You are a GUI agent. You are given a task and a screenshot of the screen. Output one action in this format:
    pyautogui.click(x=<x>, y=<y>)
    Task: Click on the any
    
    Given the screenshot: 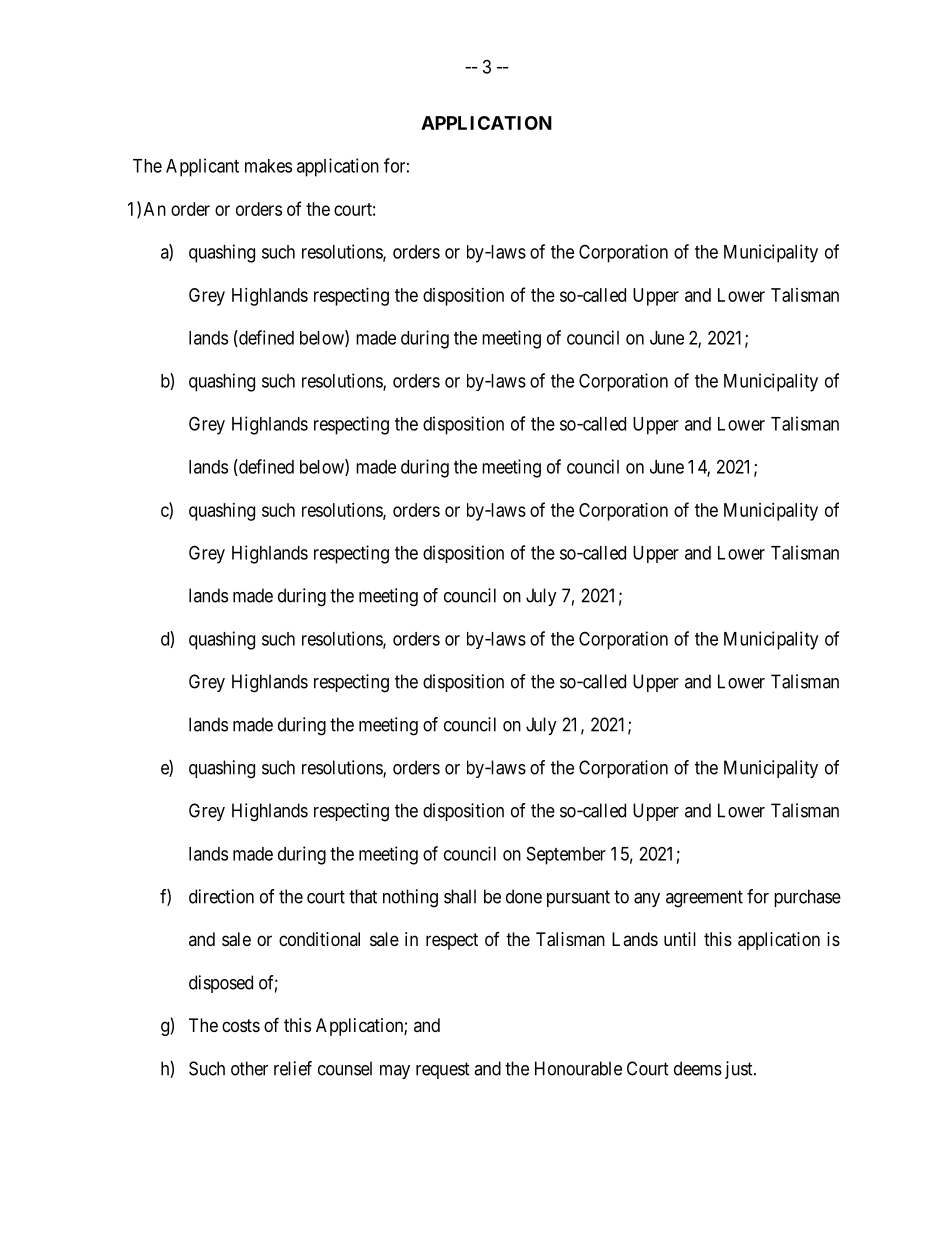 What is the action you would take?
    pyautogui.click(x=647, y=900)
